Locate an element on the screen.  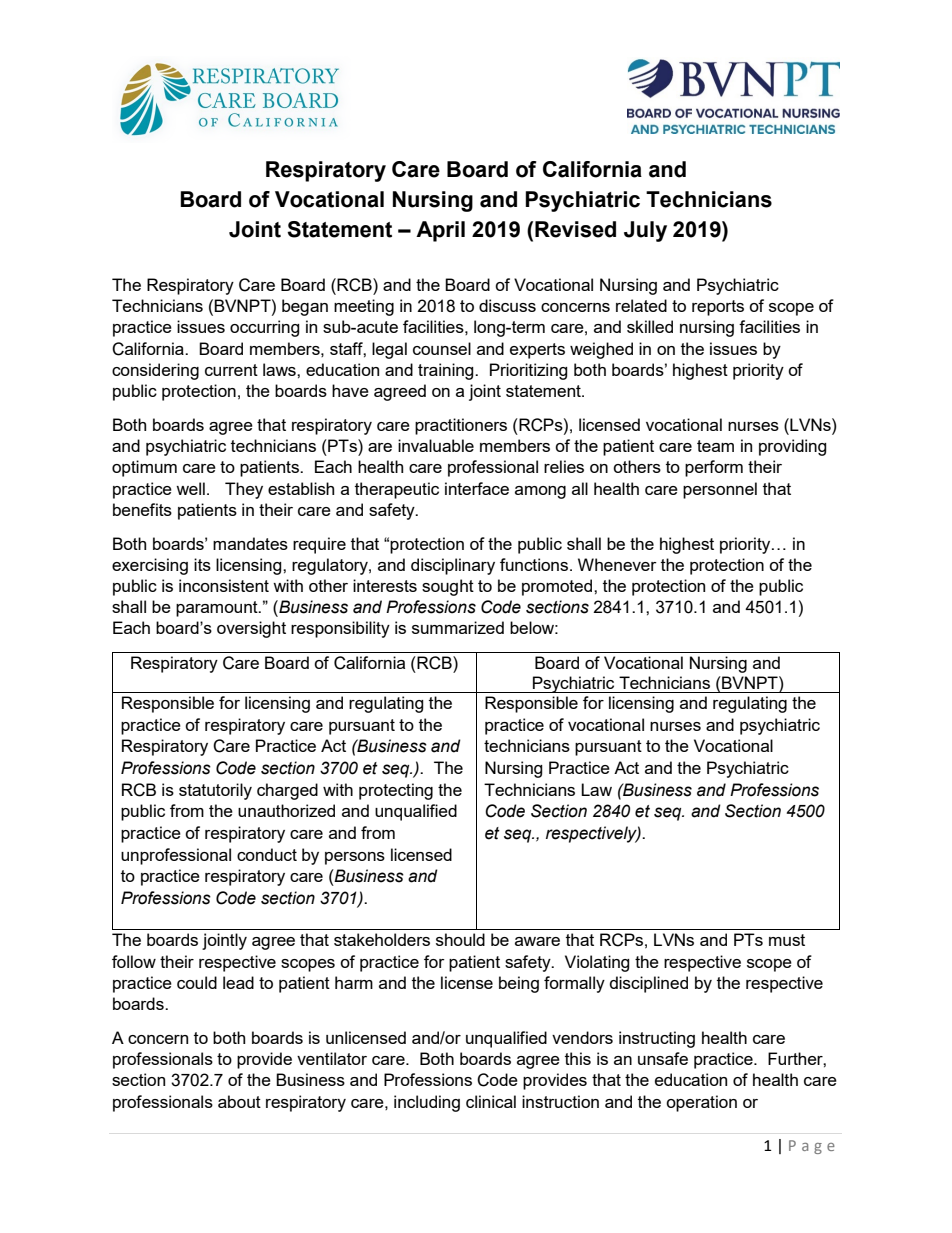
must is located at coordinates (787, 940).
